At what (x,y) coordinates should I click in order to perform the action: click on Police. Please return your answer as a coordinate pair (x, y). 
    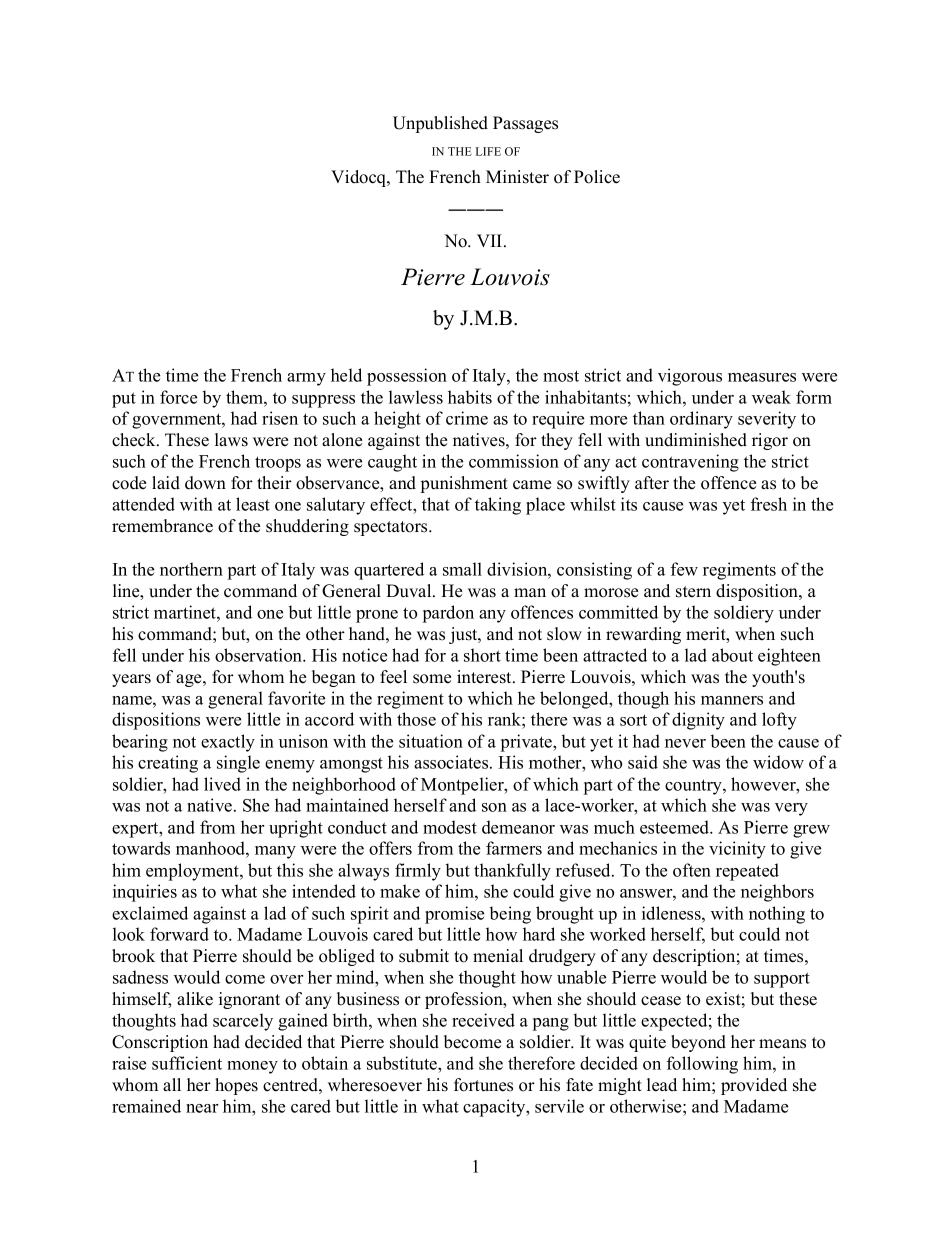
    Looking at the image, I should click on (597, 177).
